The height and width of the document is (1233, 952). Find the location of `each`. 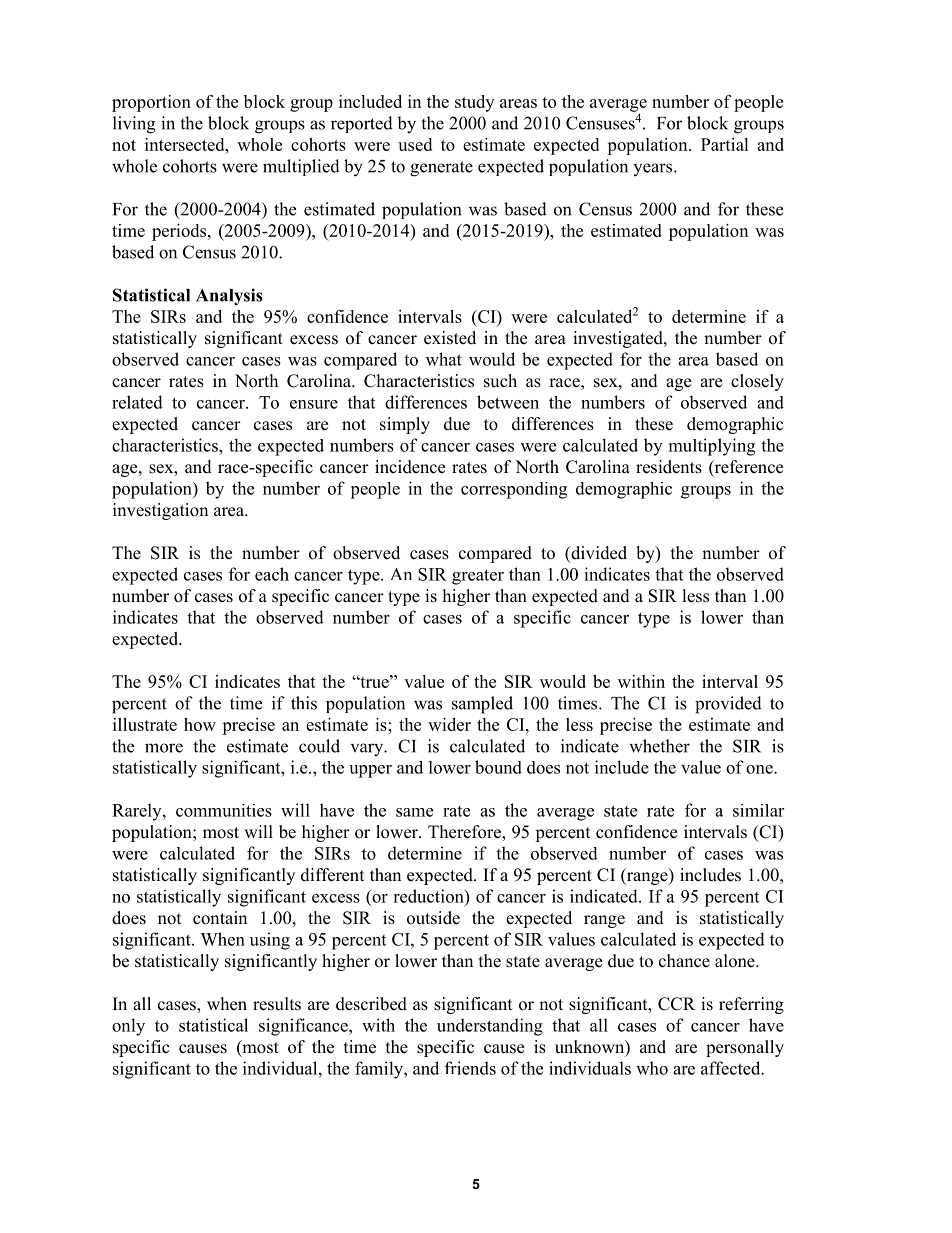

each is located at coordinates (272, 574).
